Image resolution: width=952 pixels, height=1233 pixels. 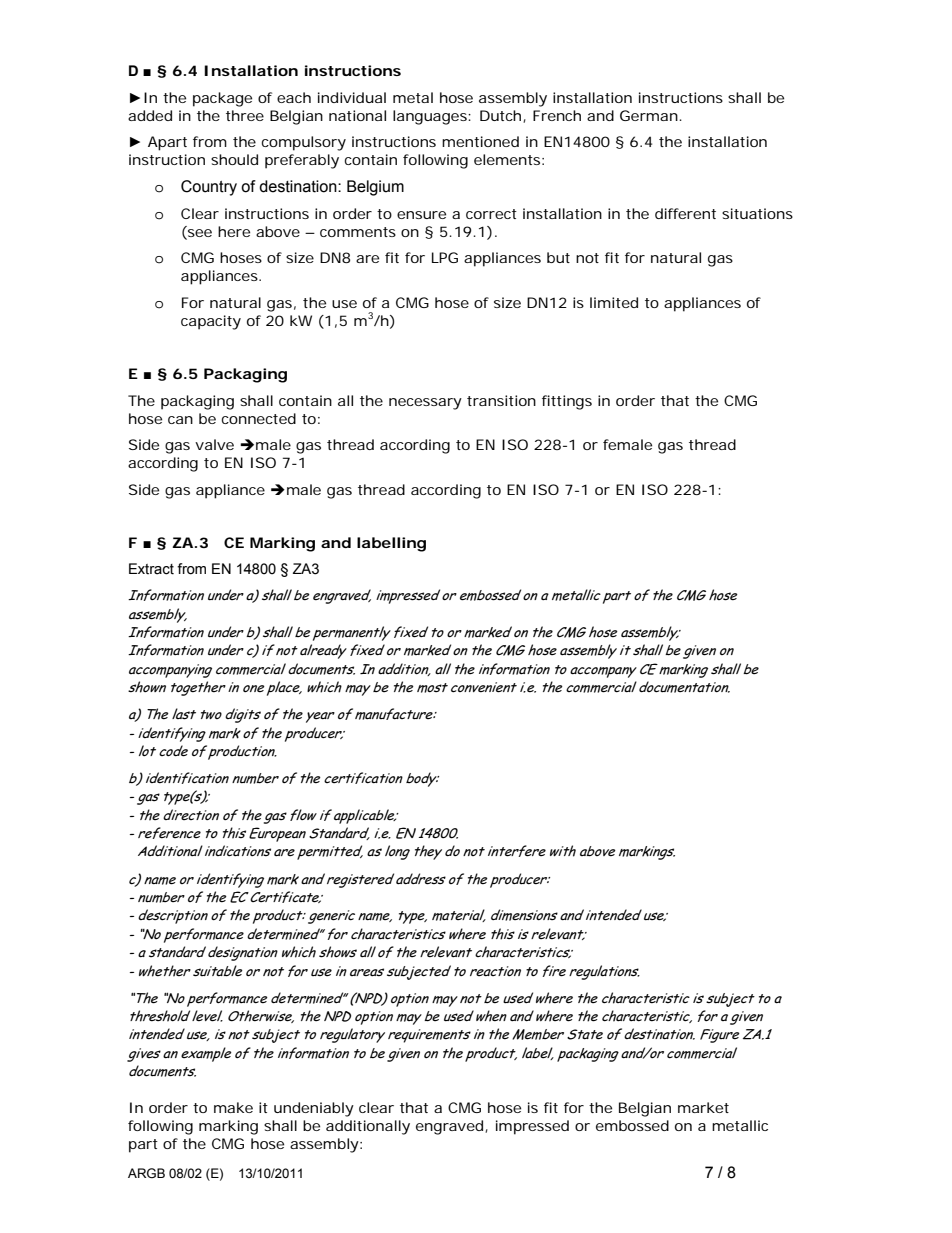 I want to click on languages, so click(x=431, y=117).
